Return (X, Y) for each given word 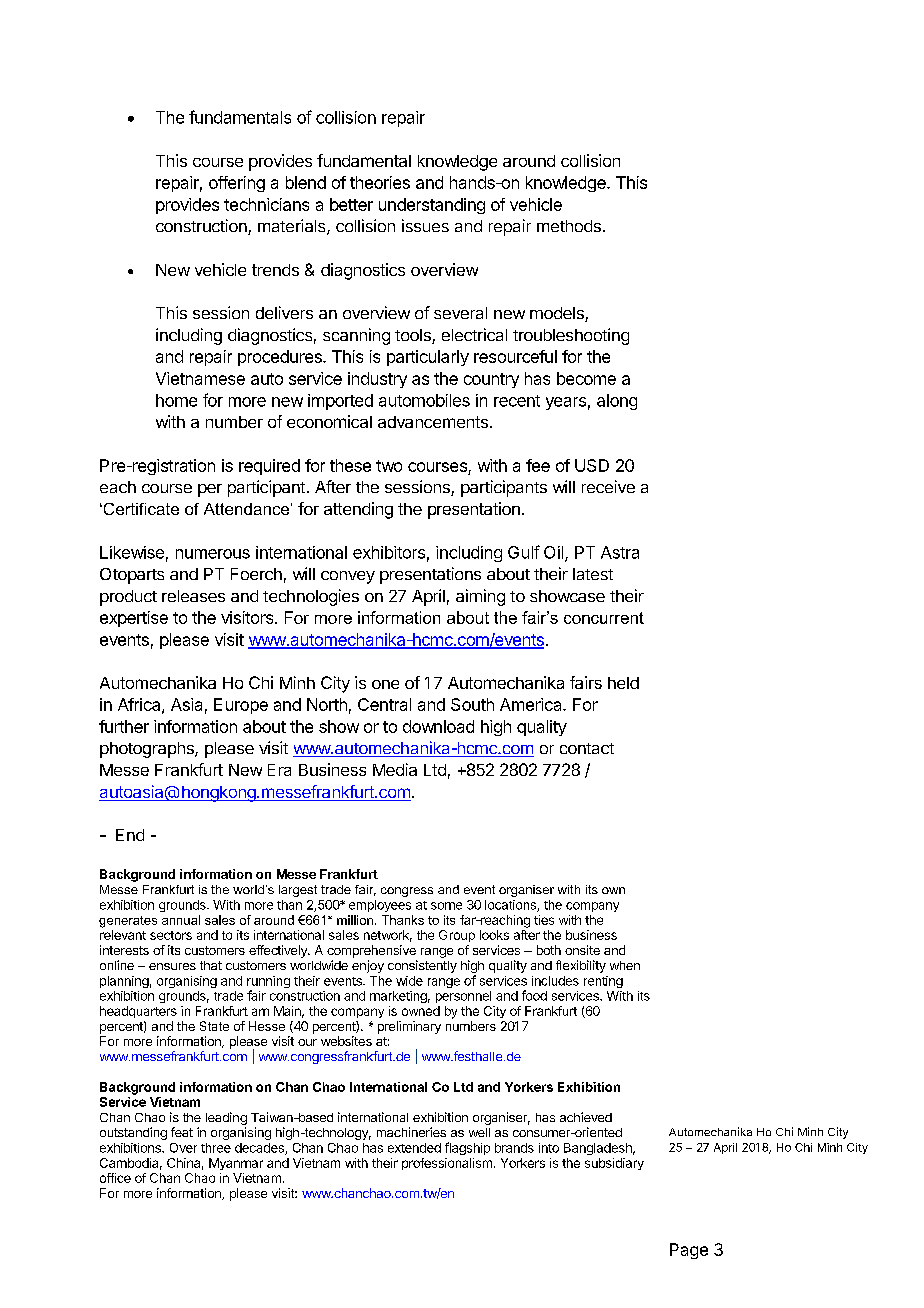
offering (237, 184)
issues (425, 225)
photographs (148, 750)
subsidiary (614, 1164)
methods (569, 226)
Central (384, 704)
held (623, 683)
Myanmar (236, 1164)
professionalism (447, 1164)
